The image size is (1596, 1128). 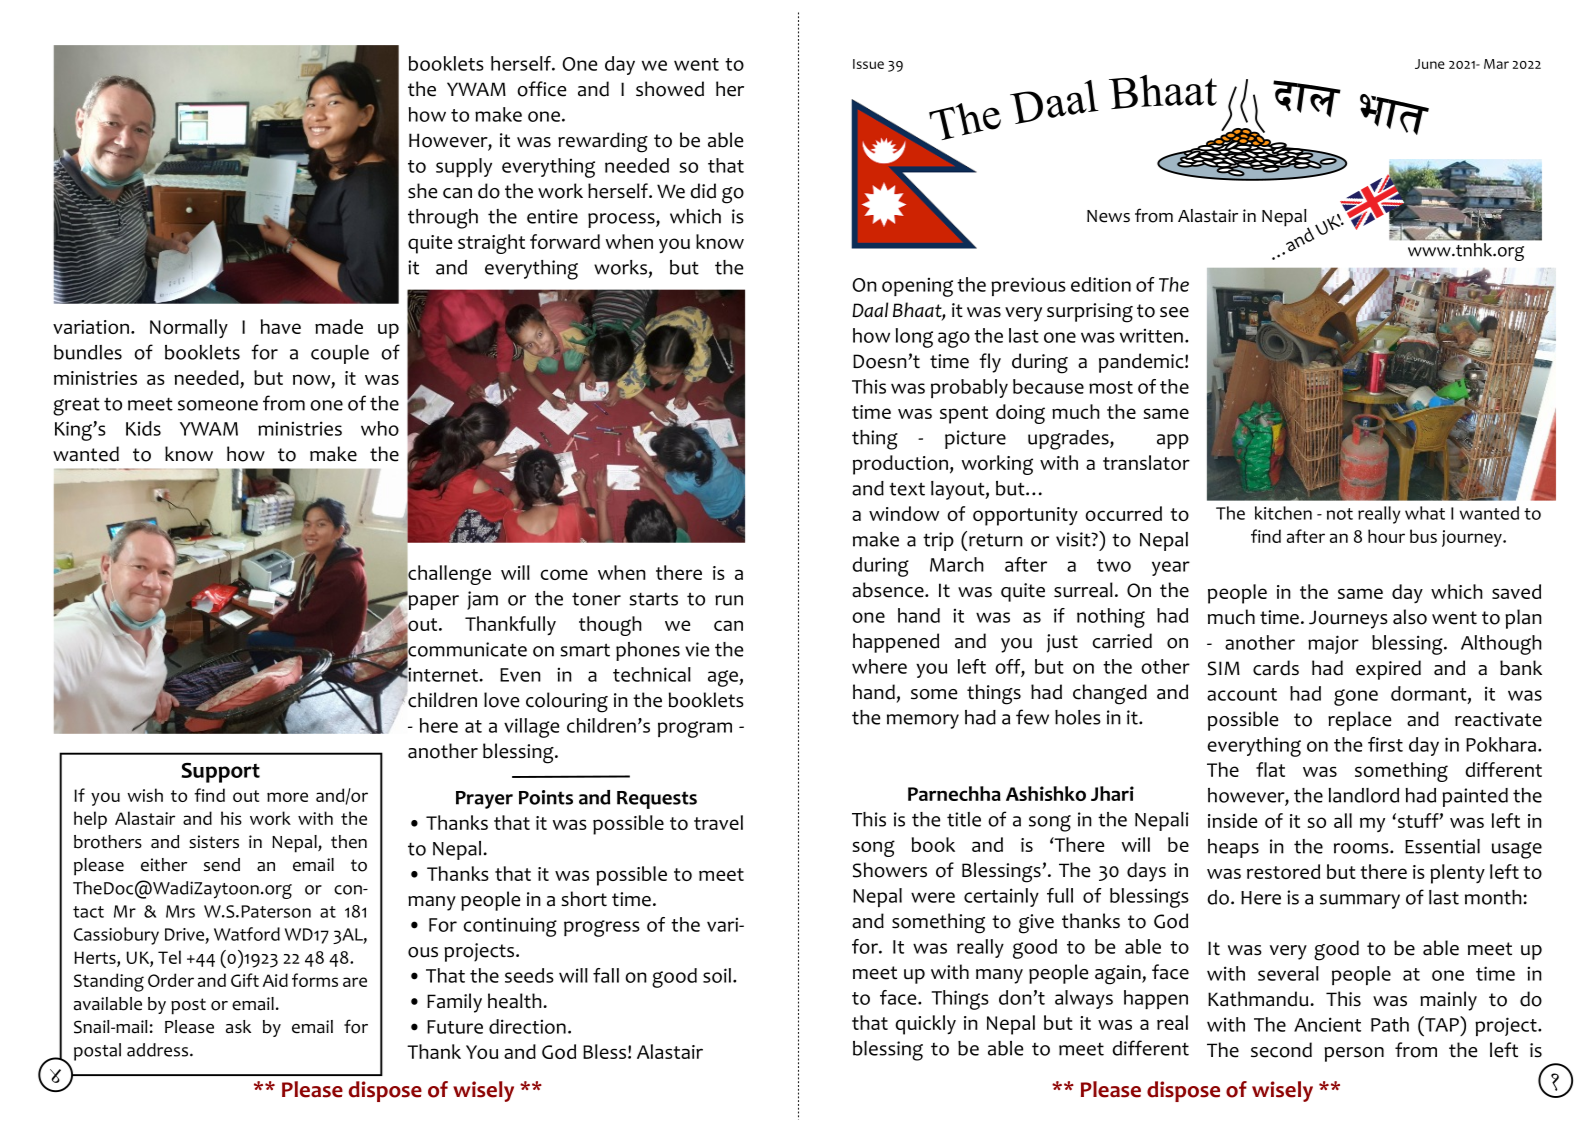 What do you see at coordinates (1386, 536) in the screenshot?
I see `hour` at bounding box center [1386, 536].
